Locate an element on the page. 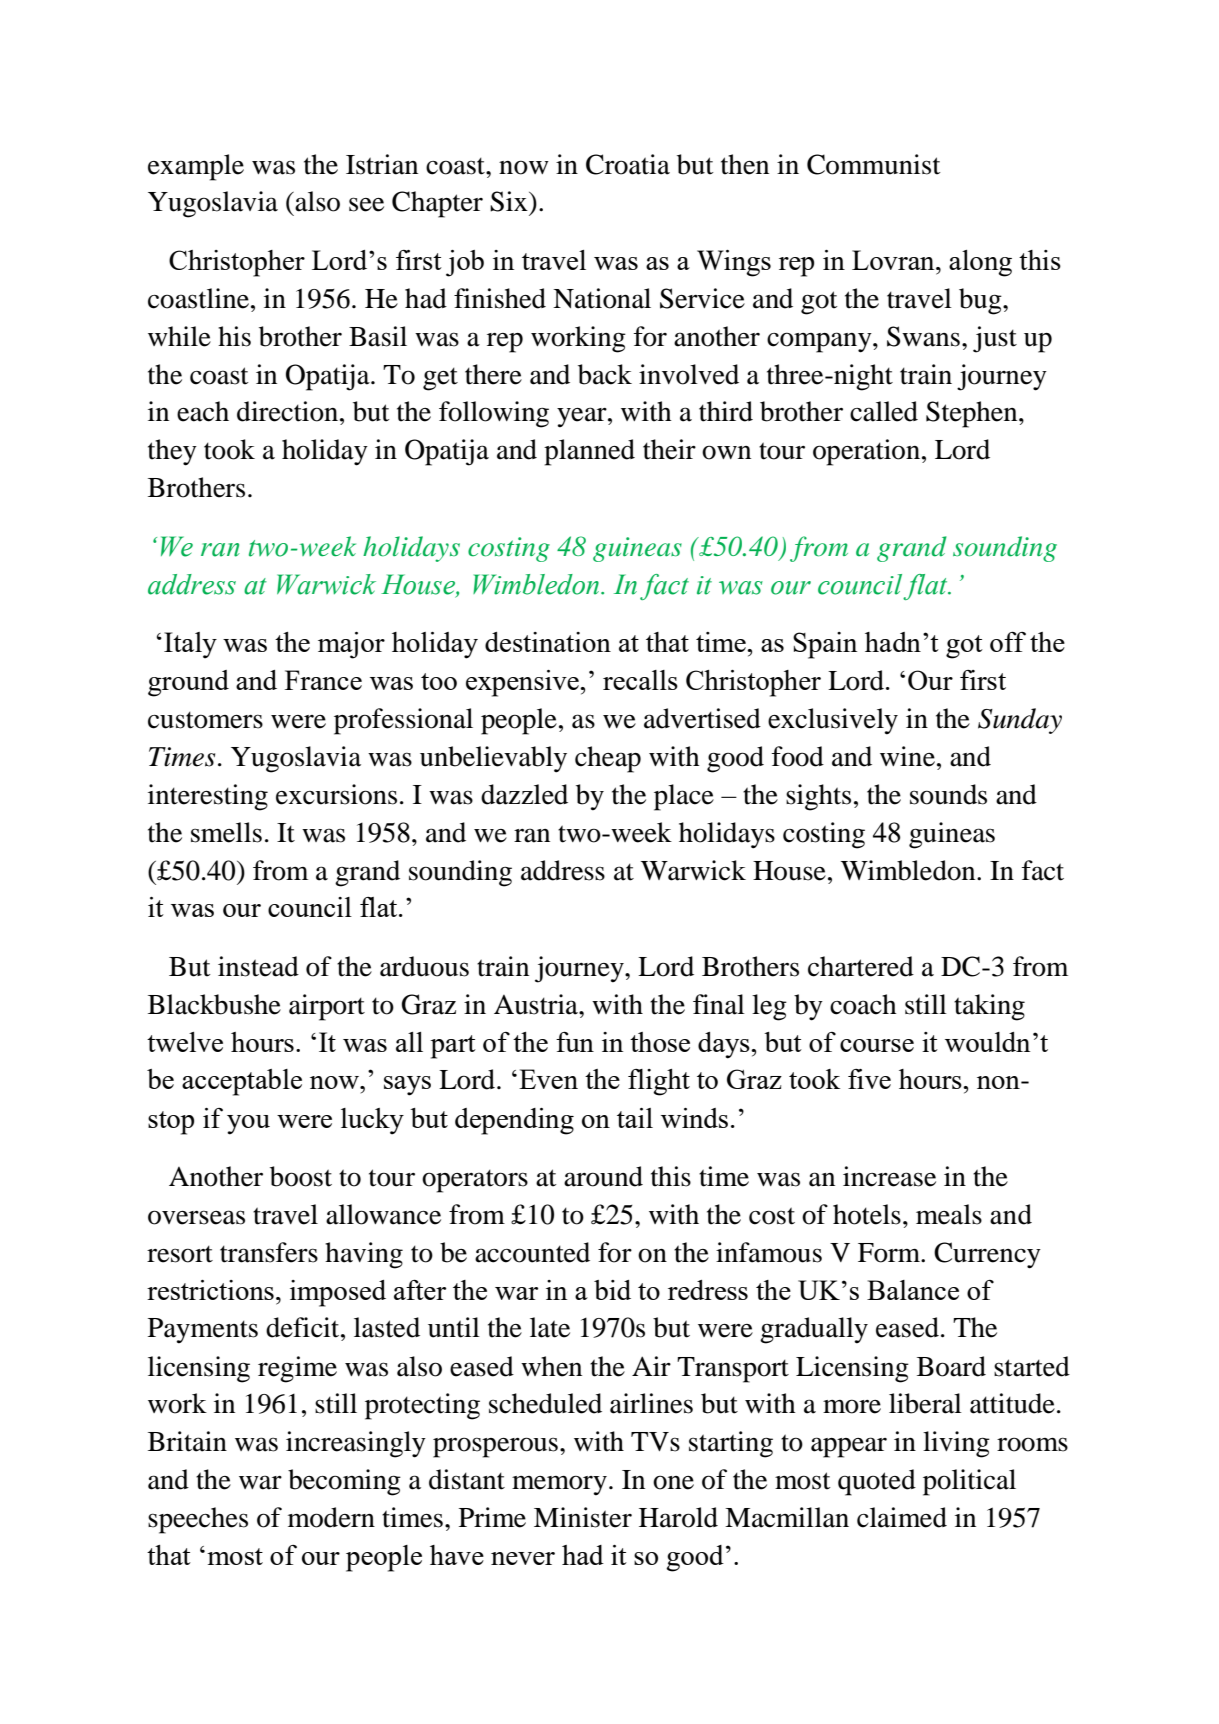  place is located at coordinates (684, 797).
